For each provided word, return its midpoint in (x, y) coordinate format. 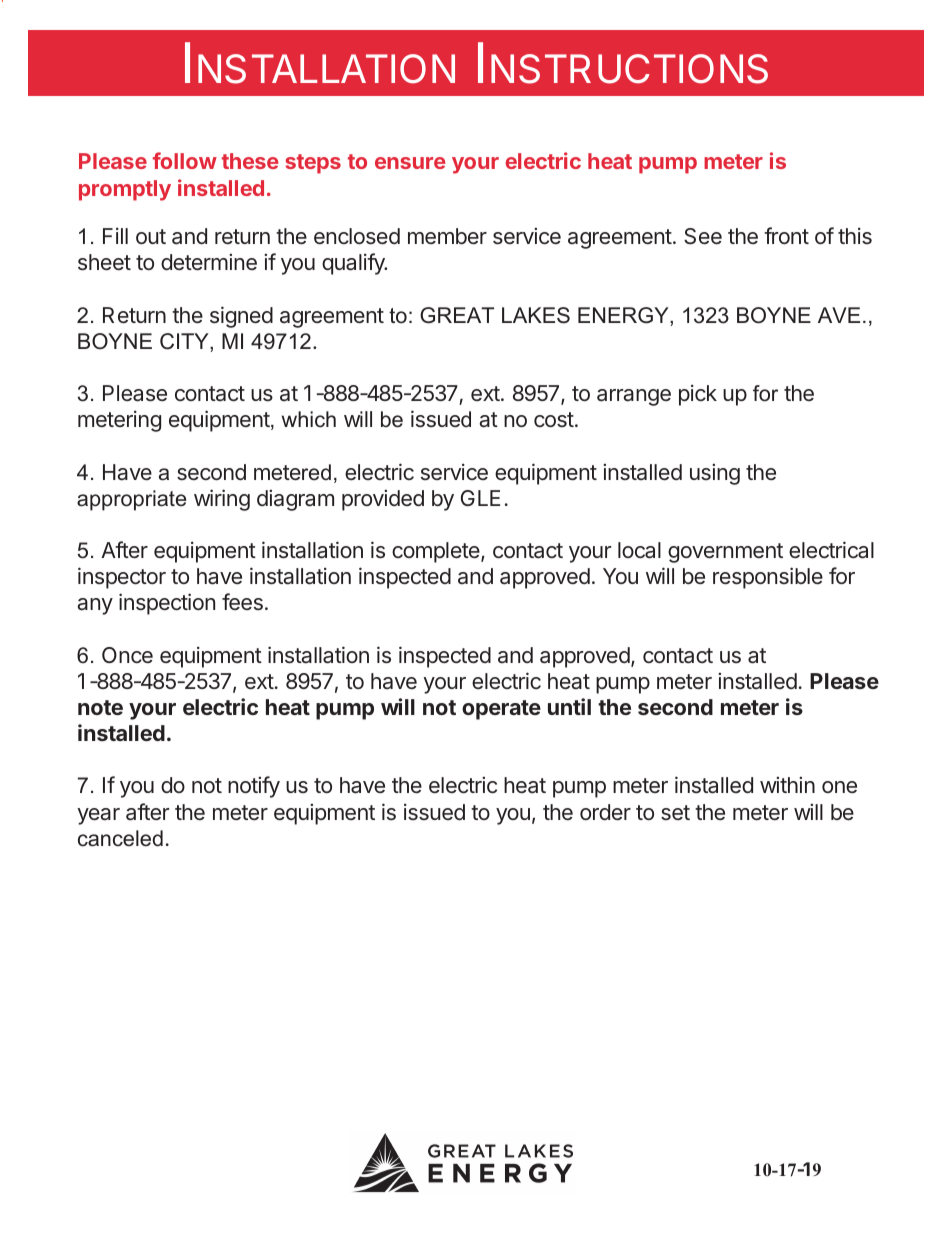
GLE (480, 498)
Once (127, 655)
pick (698, 395)
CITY (185, 341)
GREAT (457, 315)
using (715, 474)
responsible (768, 578)
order (605, 812)
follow (185, 160)
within (787, 785)
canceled (120, 838)
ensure (410, 163)
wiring (222, 500)
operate (501, 710)
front (786, 235)
